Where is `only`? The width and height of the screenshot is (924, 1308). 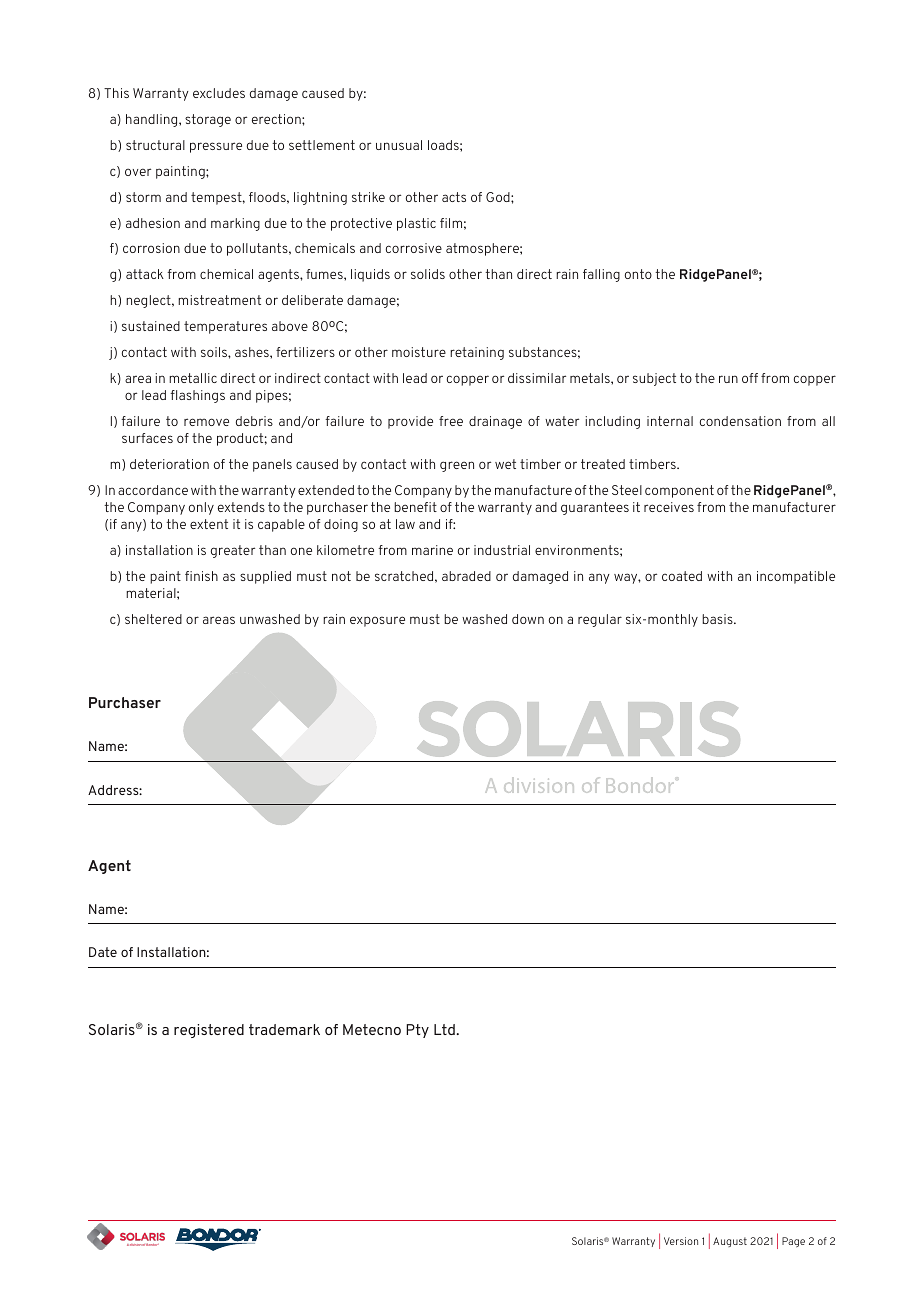 only is located at coordinates (201, 508).
